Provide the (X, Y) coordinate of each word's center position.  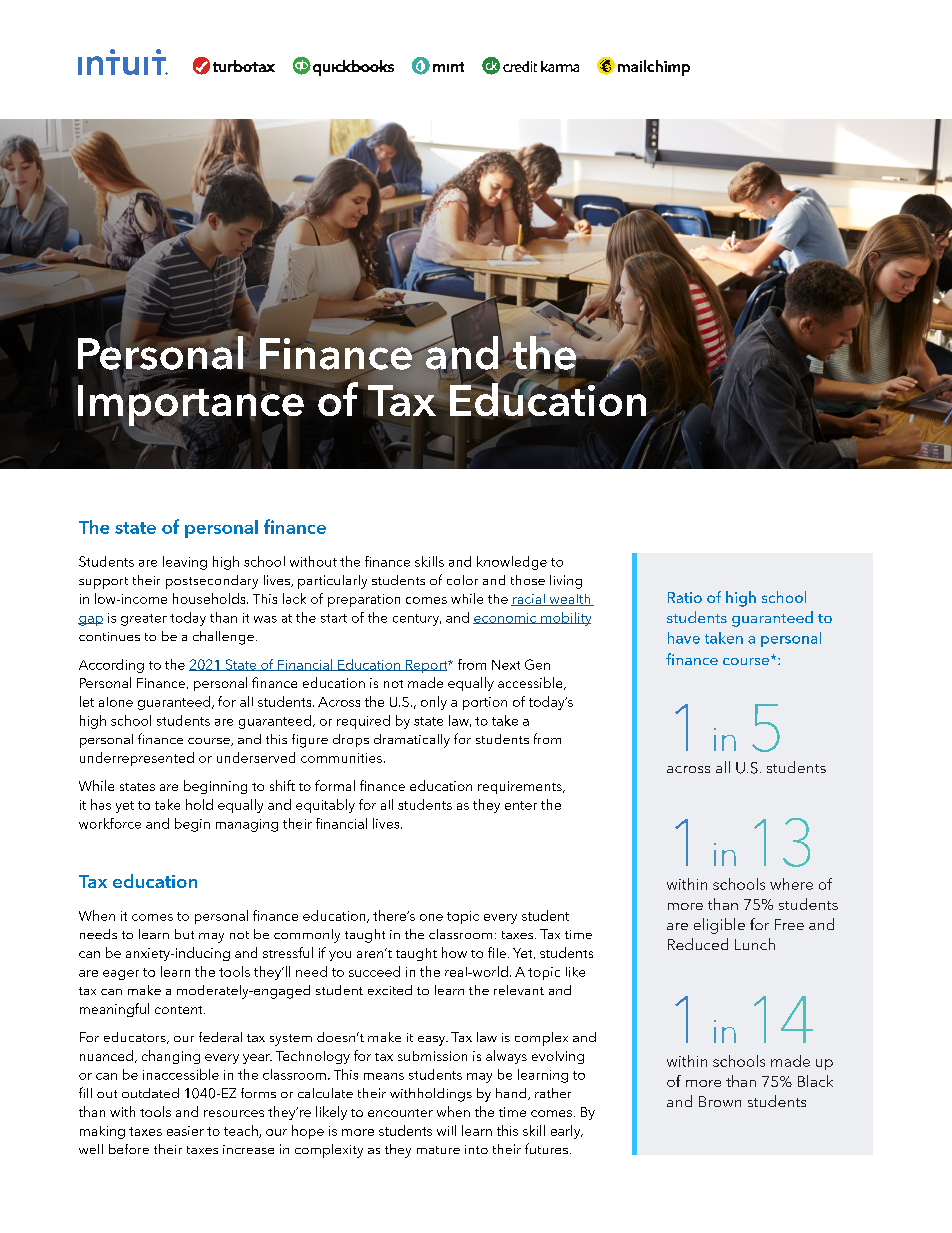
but (184, 934)
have (684, 638)
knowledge (512, 563)
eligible (719, 926)
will (446, 1130)
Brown (720, 1101)
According (111, 666)
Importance (191, 405)
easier (185, 1131)
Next (506, 665)
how (454, 952)
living (566, 582)
